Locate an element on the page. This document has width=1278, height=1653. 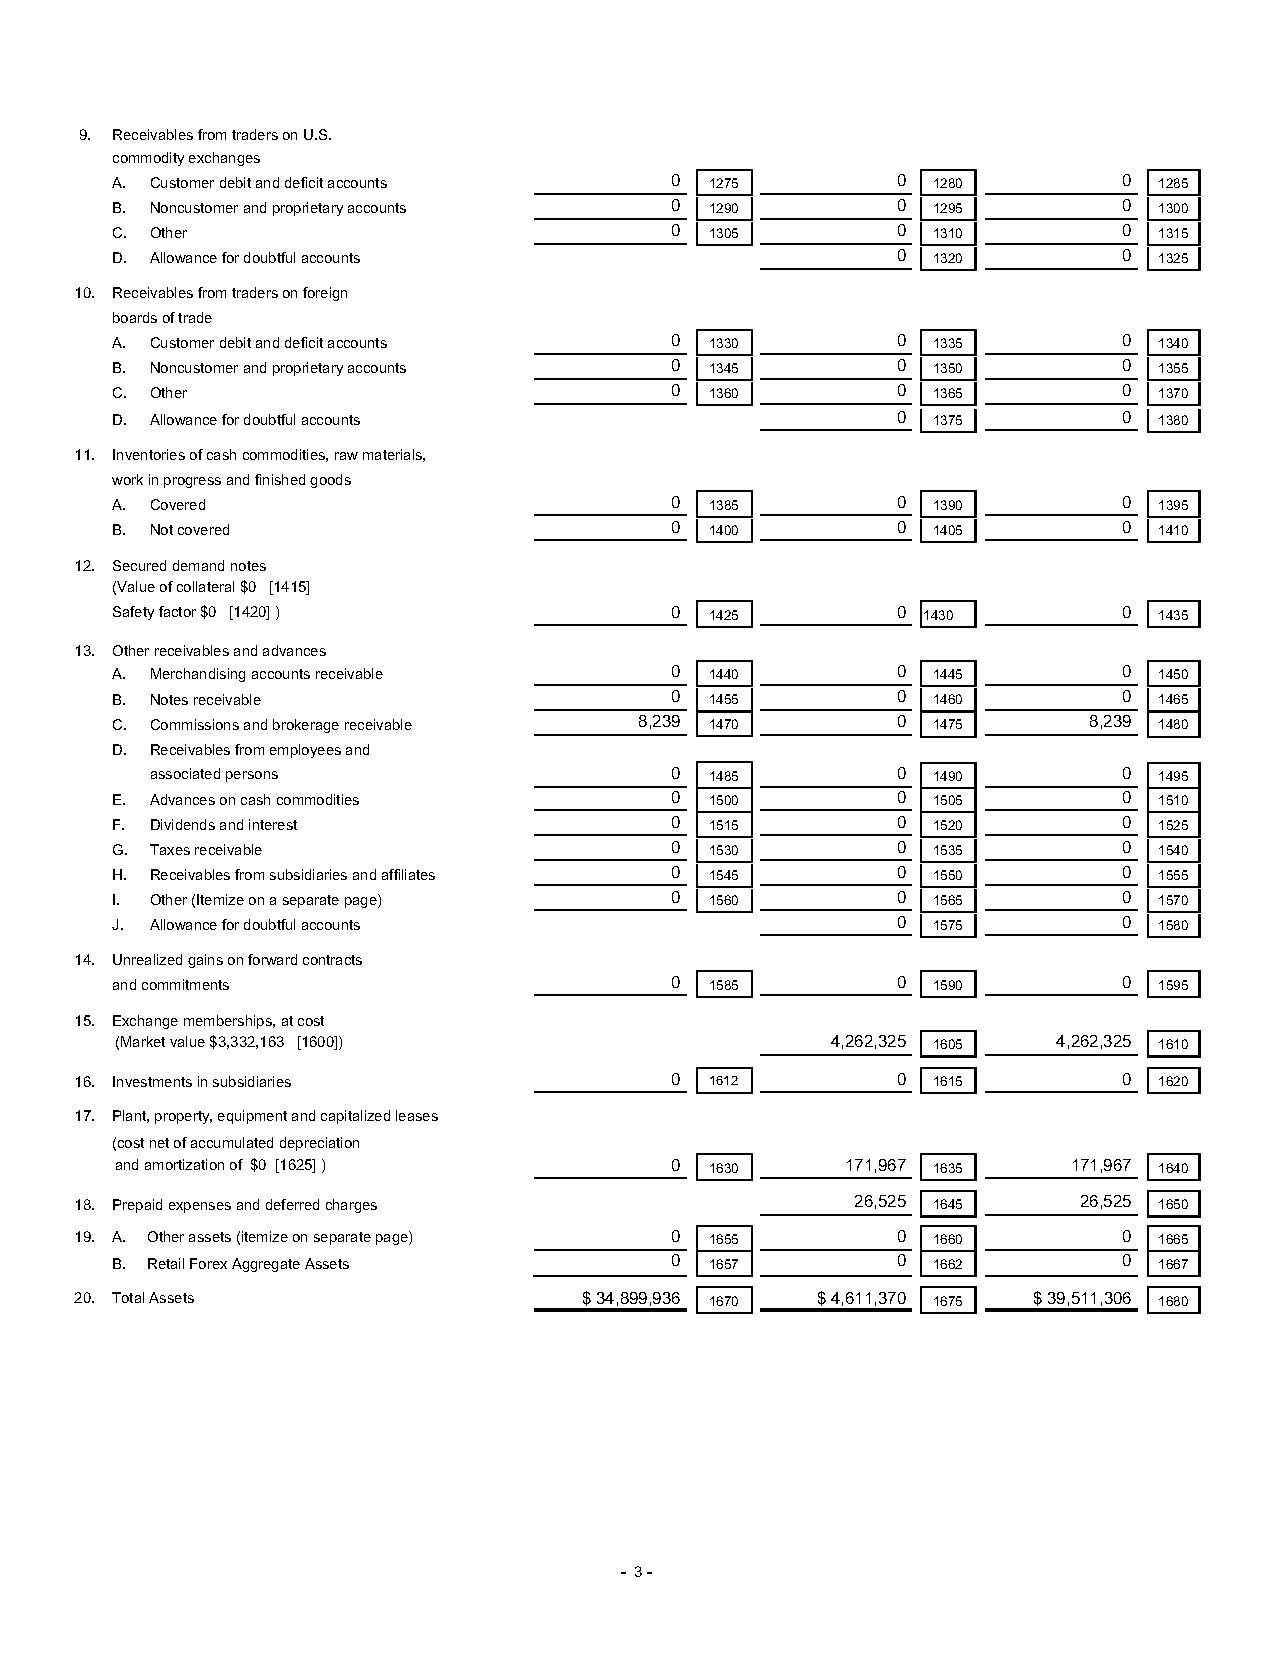
Aggregate is located at coordinates (266, 1265).
